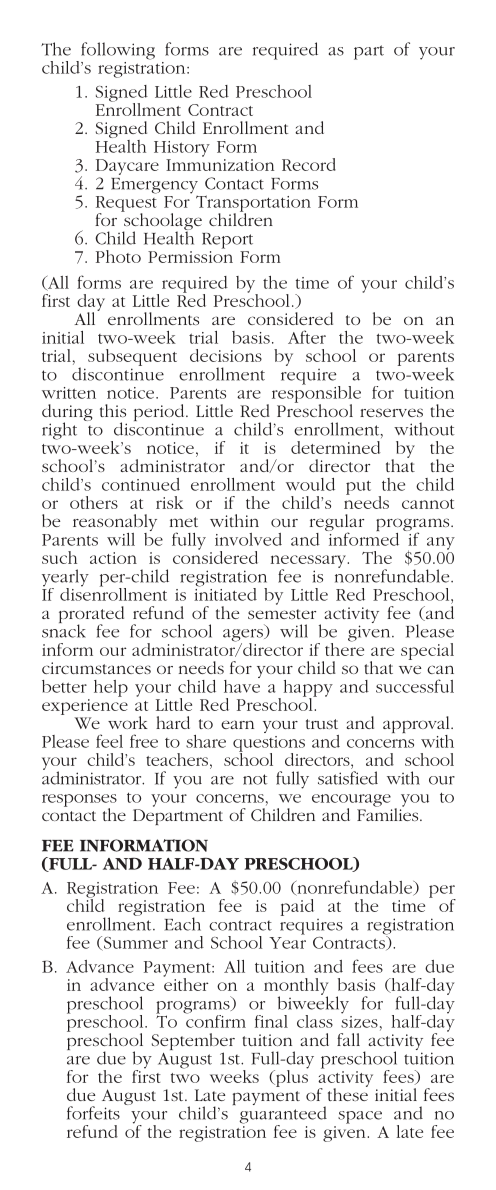 The width and height of the document is (496, 1190). I want to click on responses, so click(79, 801).
